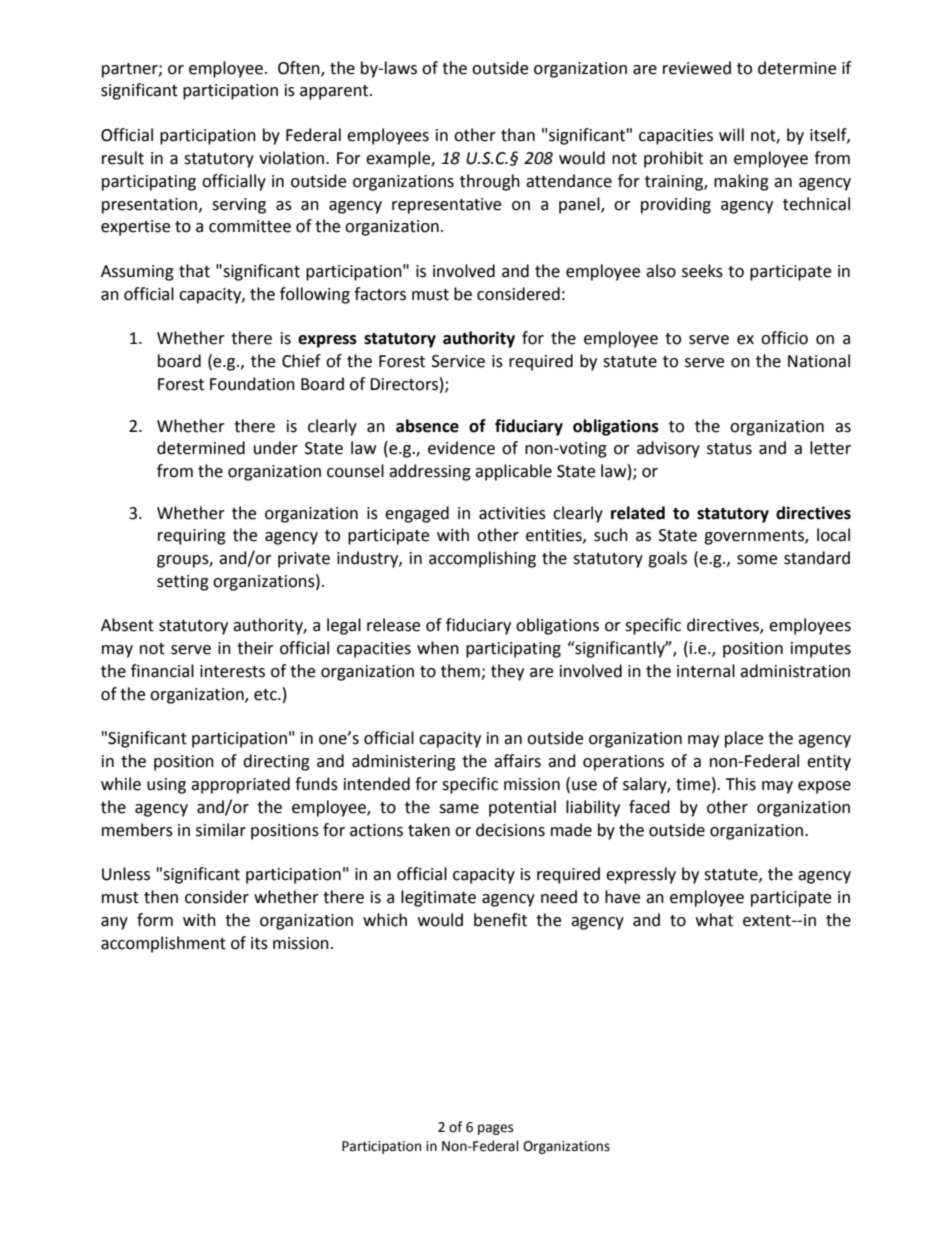 This image has height=1233, width=952. Describe the element at coordinates (731, 134) in the image. I see `will` at that location.
